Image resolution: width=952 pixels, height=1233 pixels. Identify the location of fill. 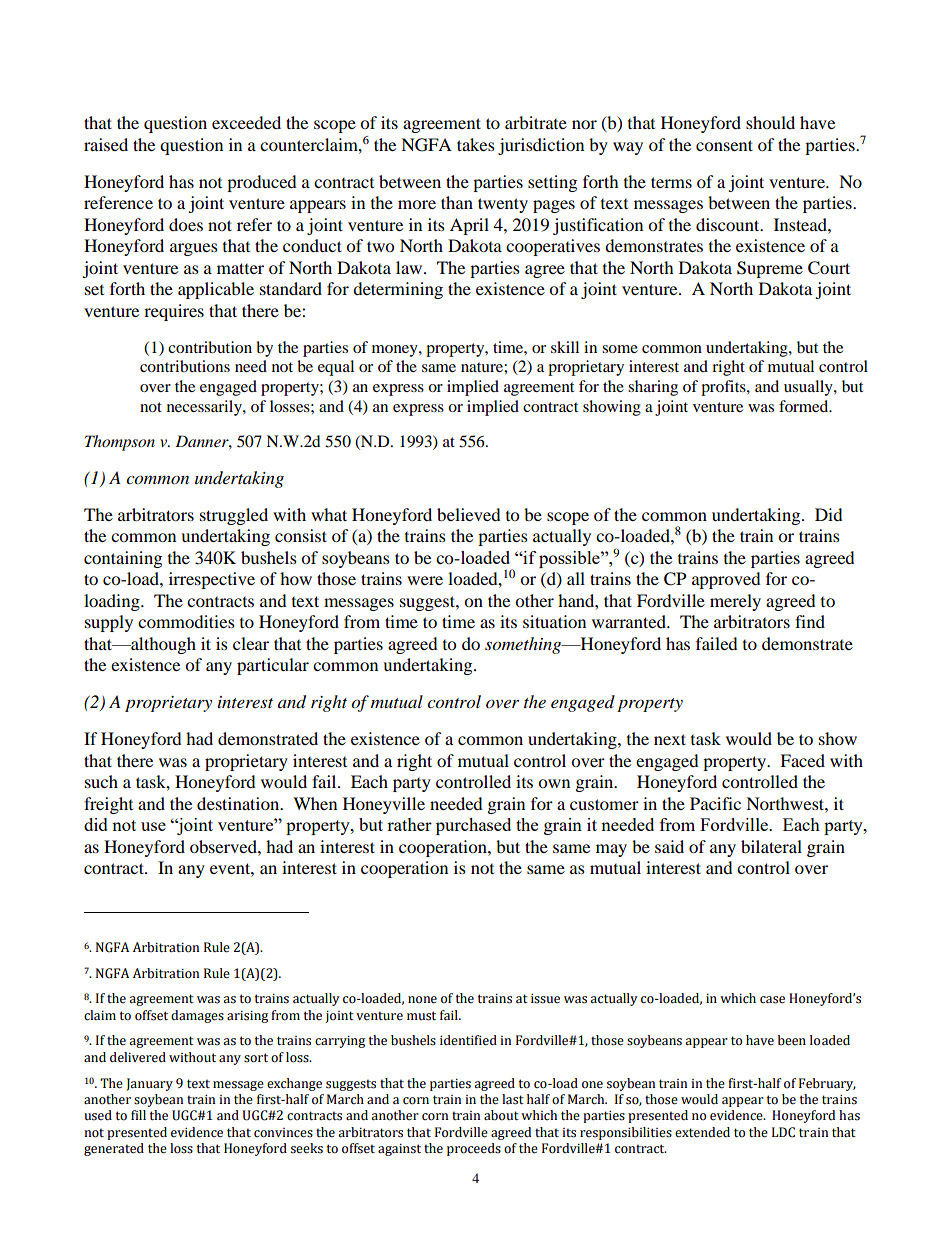
(138, 1115).
